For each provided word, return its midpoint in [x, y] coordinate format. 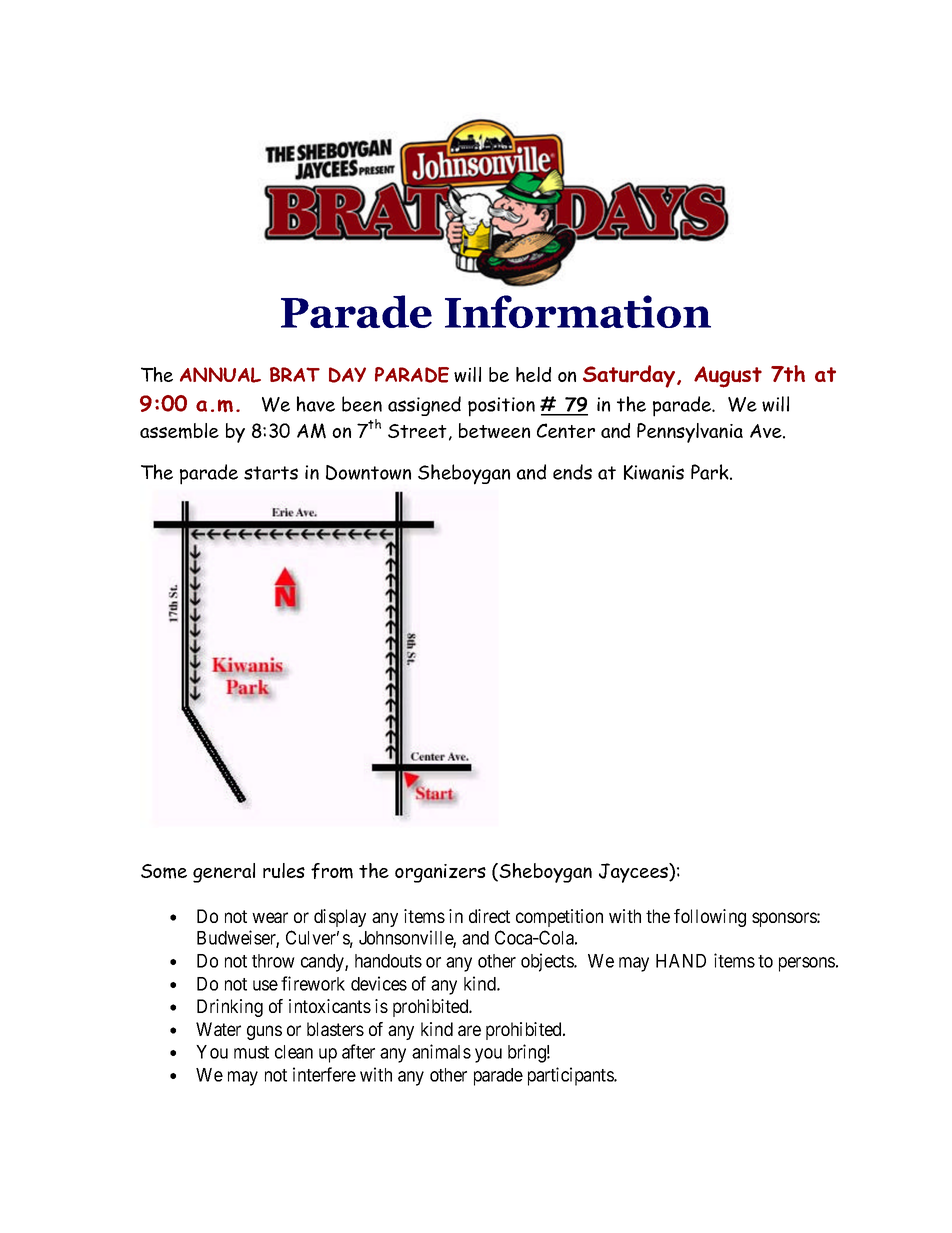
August [728, 377]
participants [571, 1076]
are [469, 1030]
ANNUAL [220, 375]
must [251, 1052]
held [533, 374]
